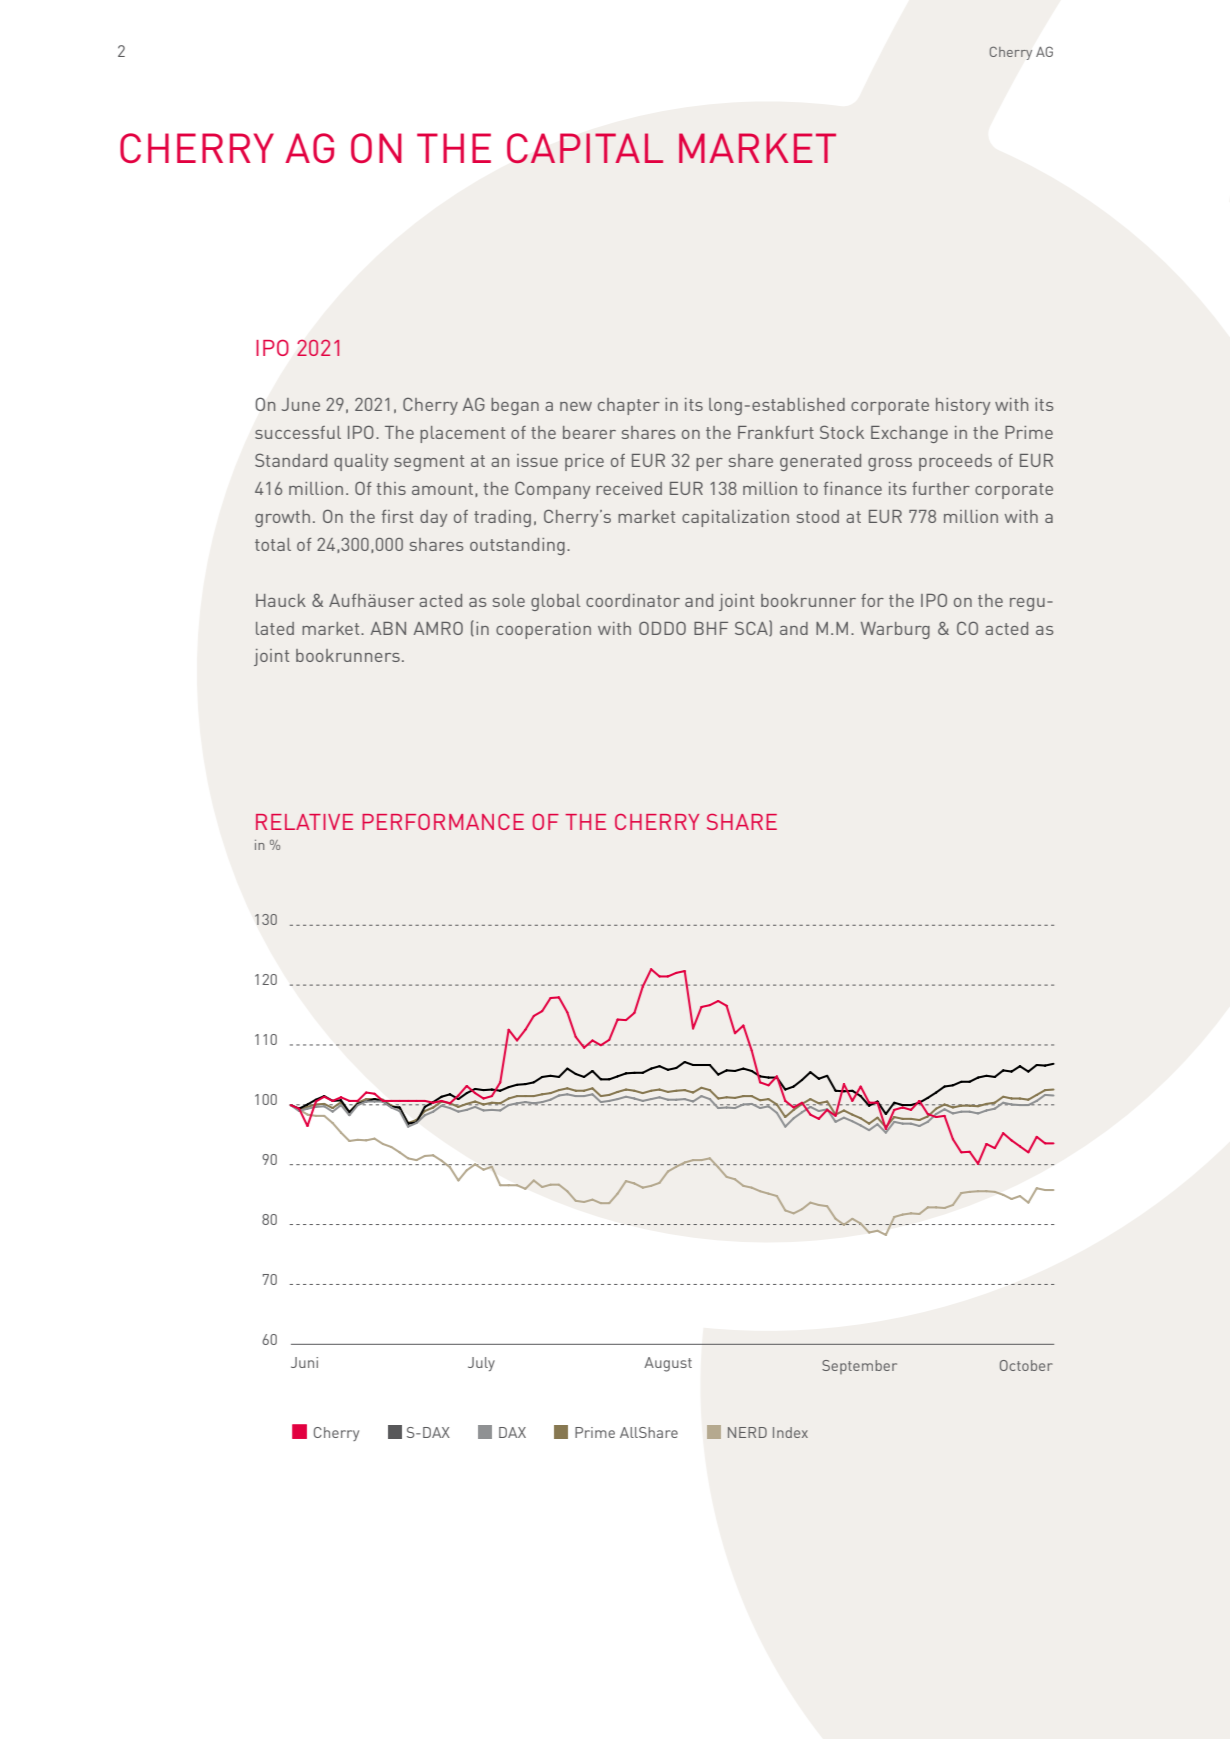 This document has height=1739, width=1230. I want to click on Exchange, so click(909, 434).
